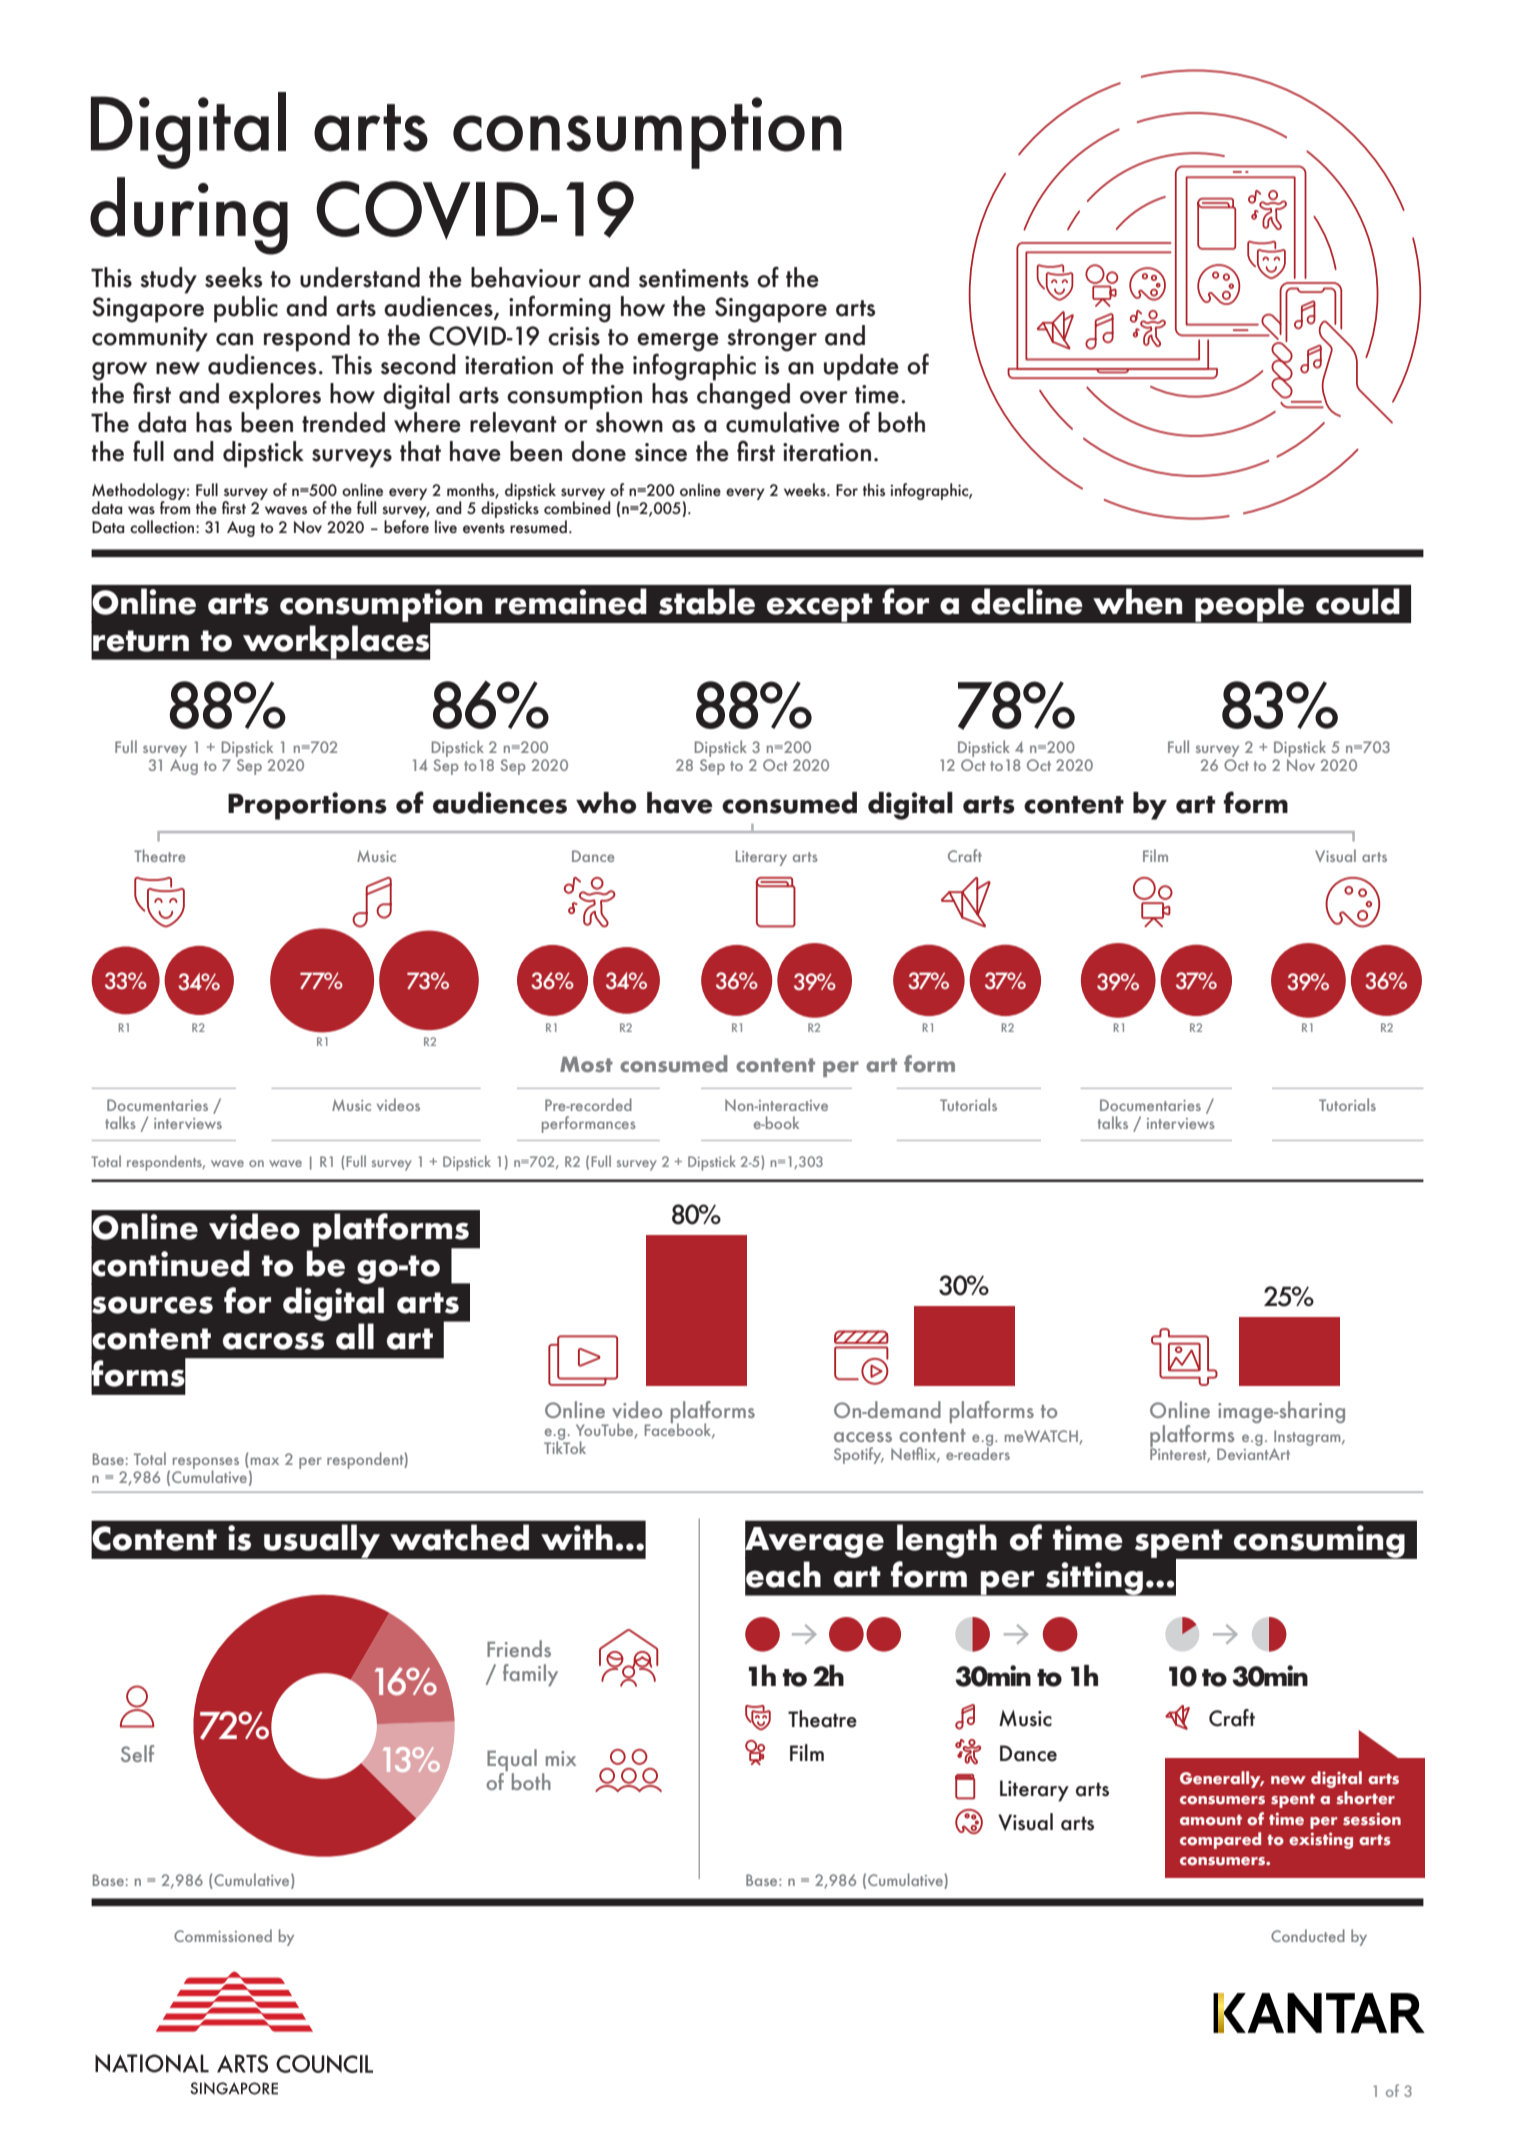 The image size is (1515, 2143). What do you see at coordinates (223, 1935) in the document?
I see `Commissioned` at bounding box center [223, 1935].
